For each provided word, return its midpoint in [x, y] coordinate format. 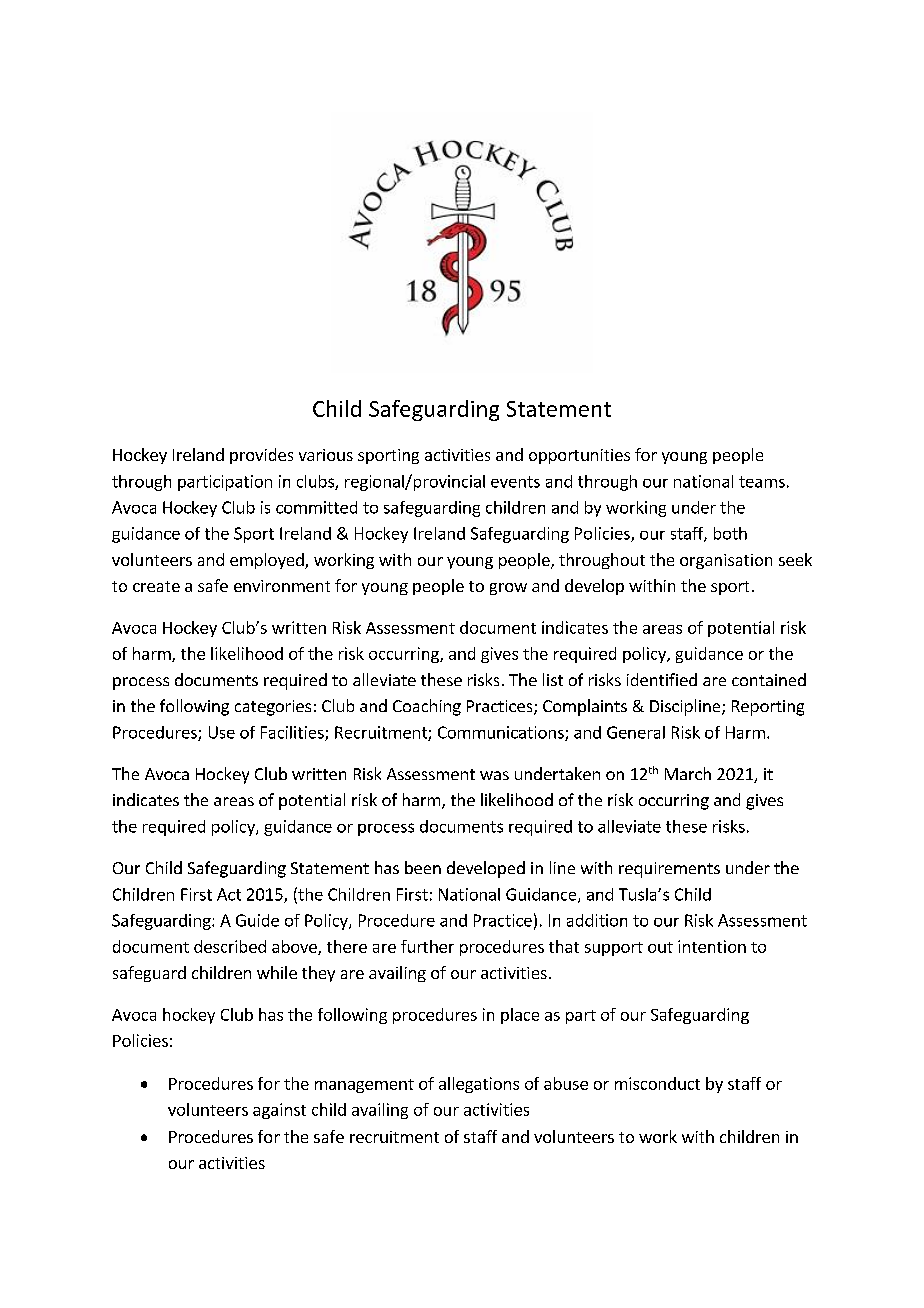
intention [712, 946]
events [515, 482]
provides [261, 456]
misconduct [657, 1083]
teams [762, 482]
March [688, 773]
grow [508, 589]
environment [282, 586]
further [427, 946]
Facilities [293, 733]
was [494, 775]
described [230, 946]
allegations [479, 1085]
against [279, 1111]
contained [769, 679]
